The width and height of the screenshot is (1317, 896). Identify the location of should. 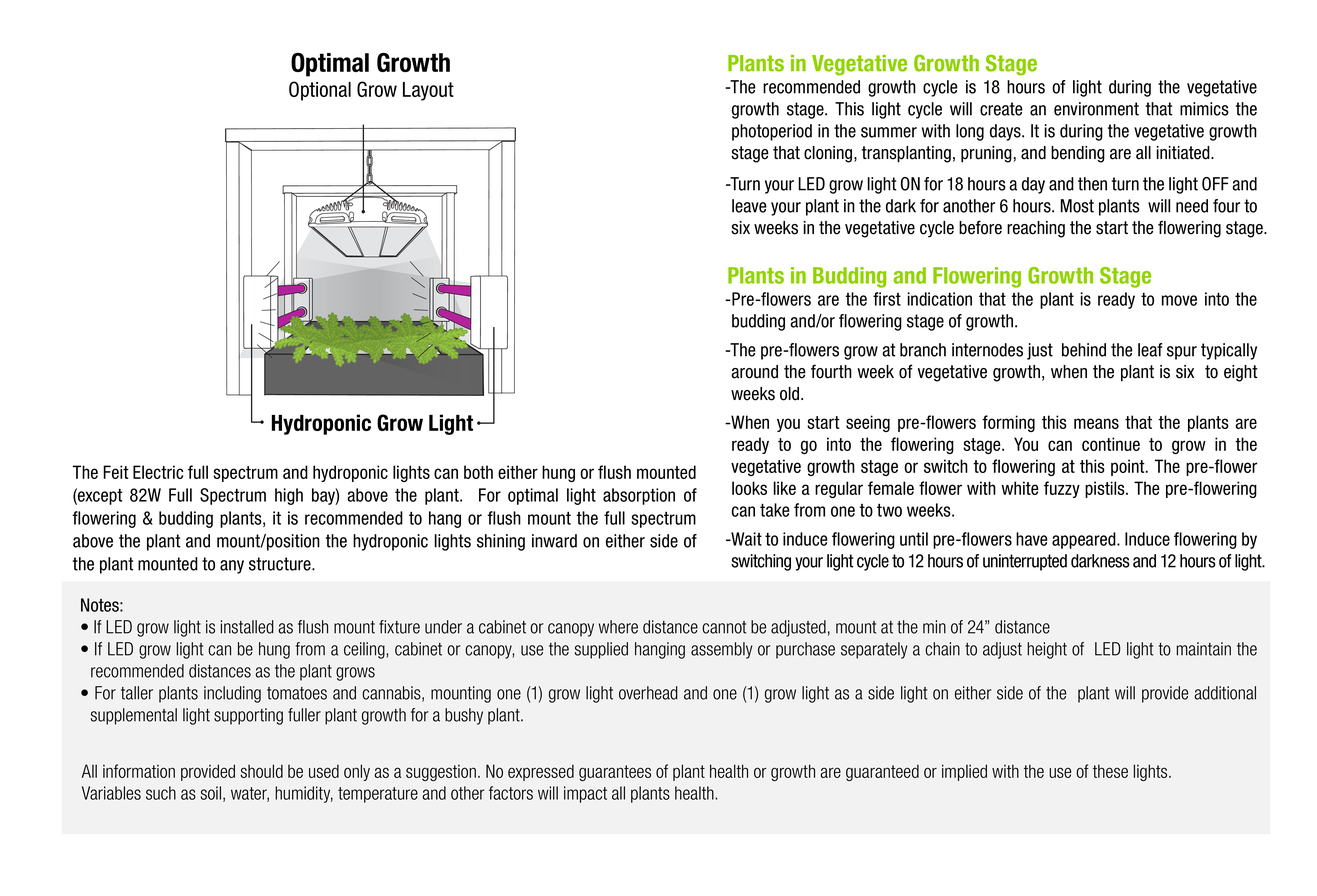
(261, 771).
